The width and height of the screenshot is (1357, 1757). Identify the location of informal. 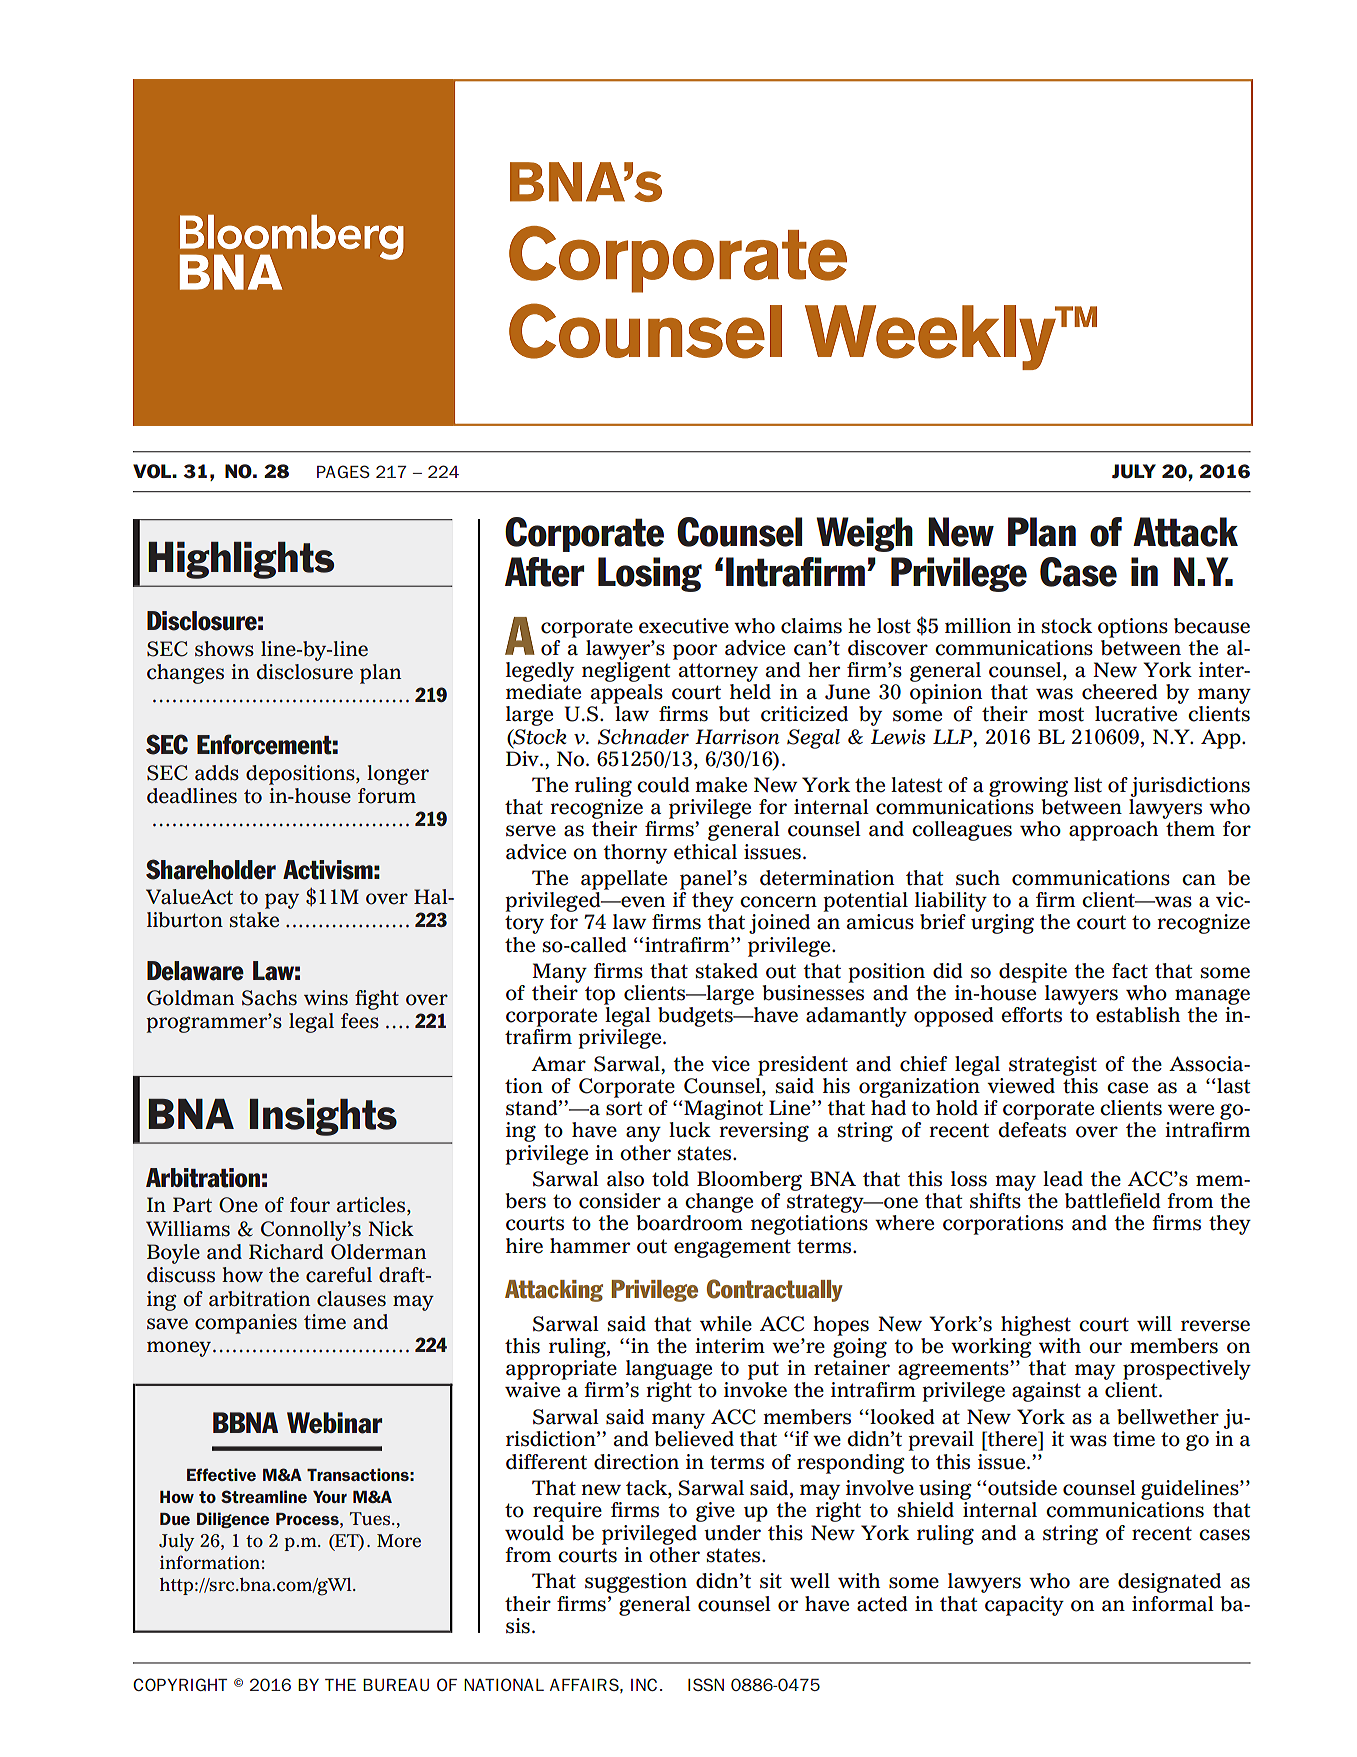
(1173, 1604).
